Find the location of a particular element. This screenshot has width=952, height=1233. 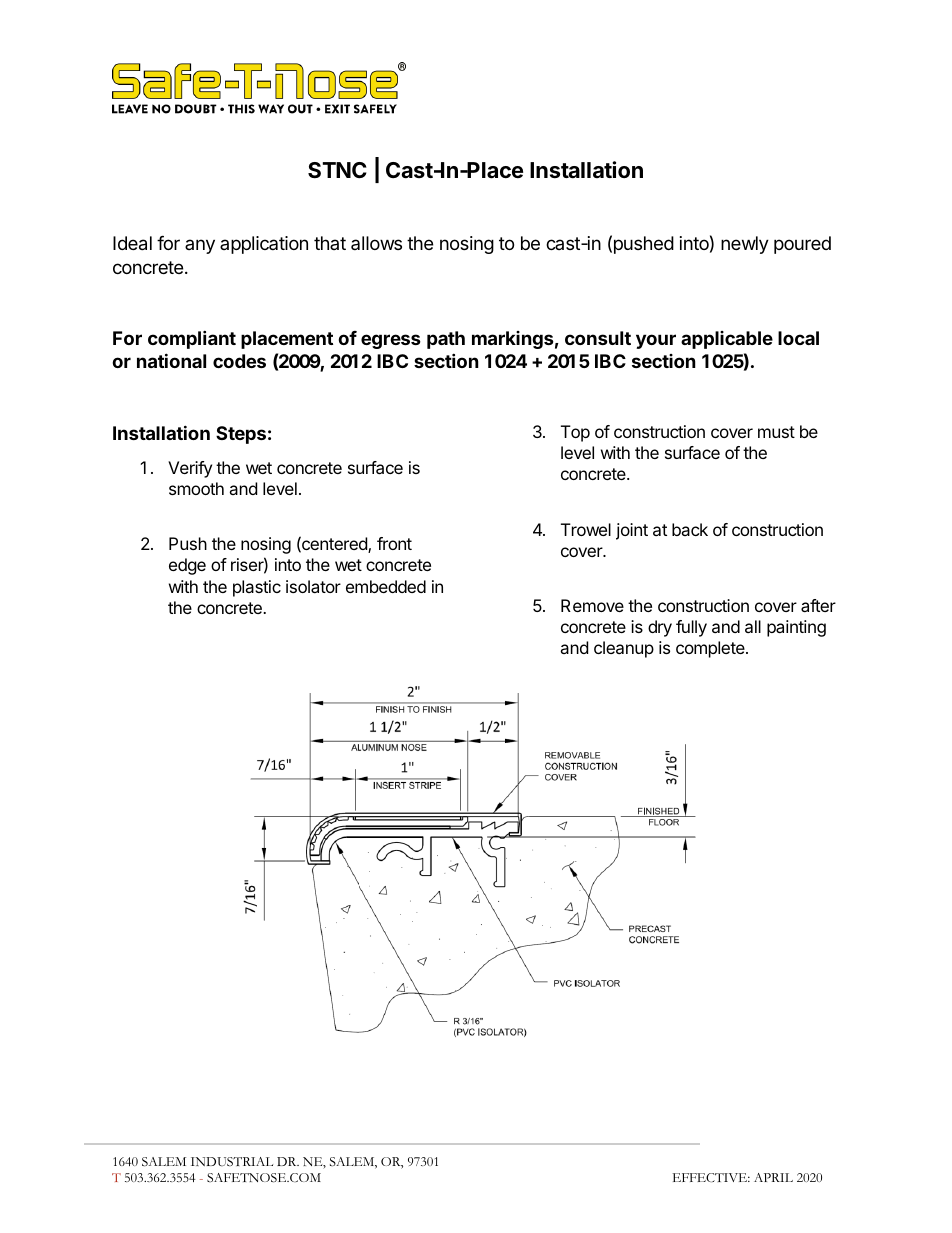

fully is located at coordinates (691, 628).
